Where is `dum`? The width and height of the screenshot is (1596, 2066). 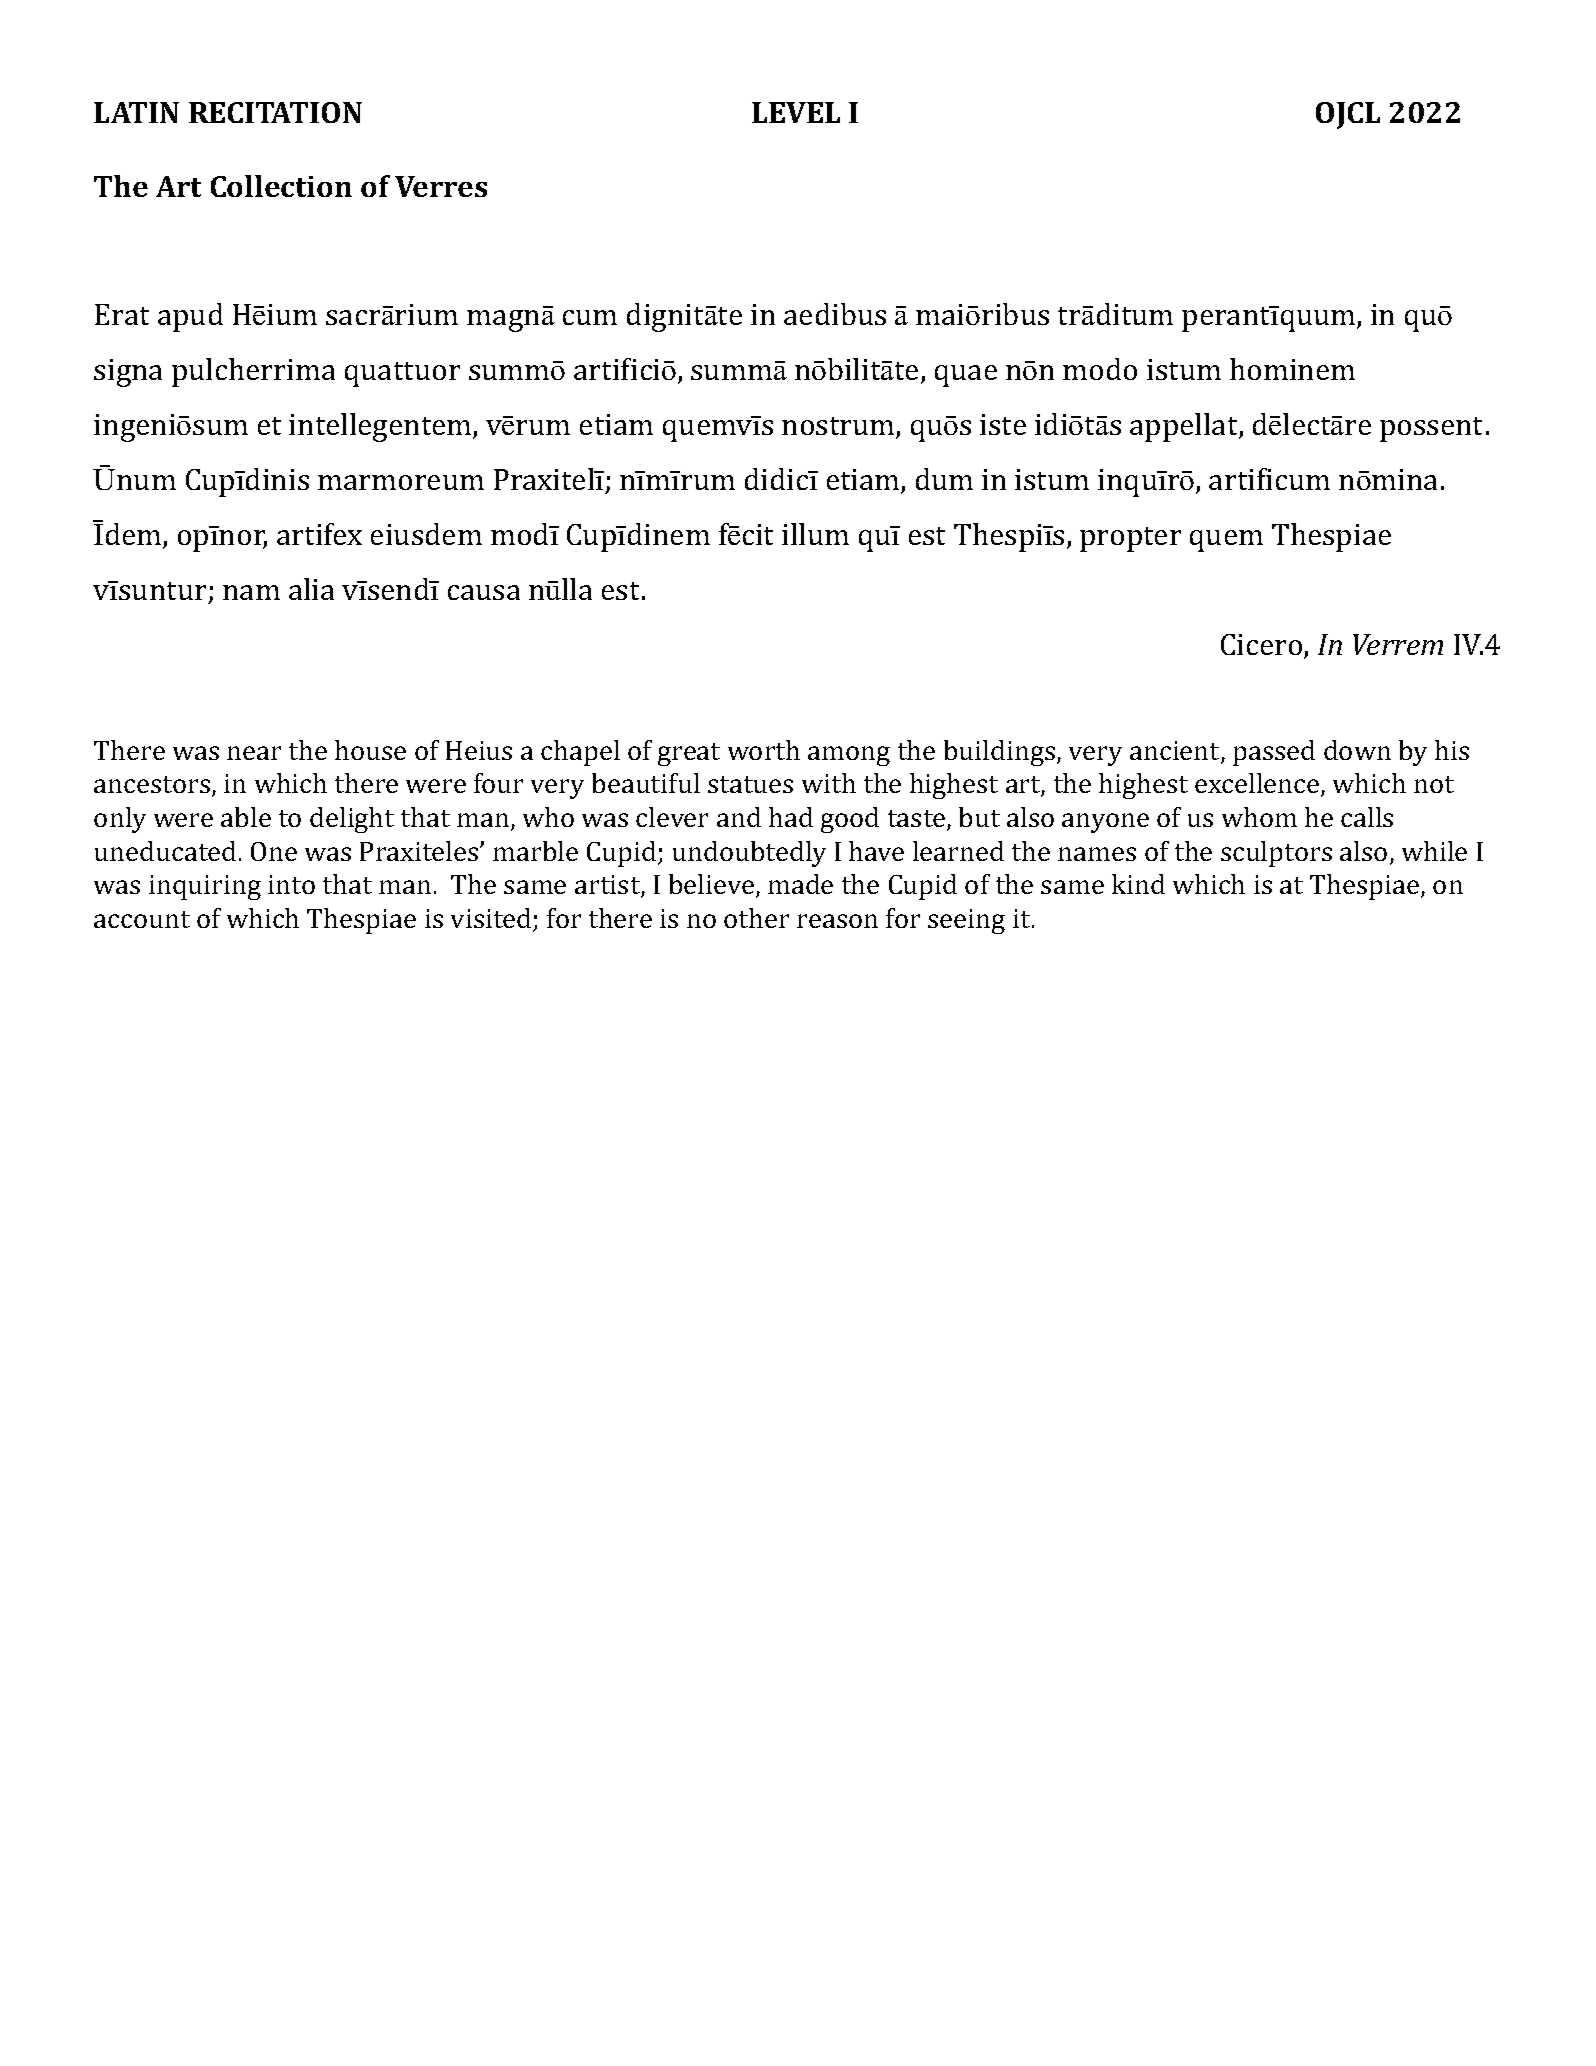
dum is located at coordinates (944, 479).
